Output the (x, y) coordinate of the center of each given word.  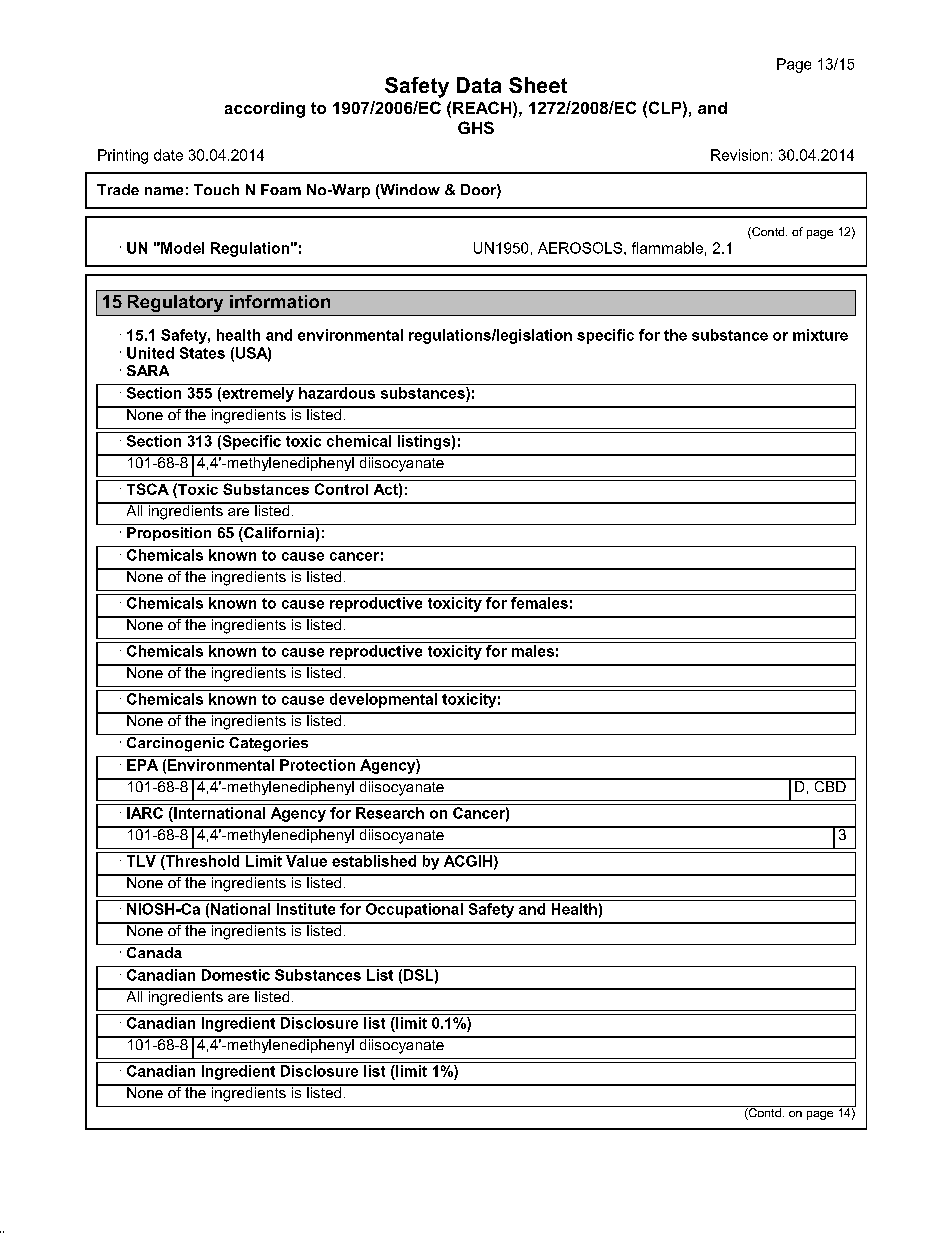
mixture (820, 335)
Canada (154, 951)
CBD (830, 785)
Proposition (169, 534)
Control (341, 489)
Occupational (414, 910)
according (265, 110)
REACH (482, 107)
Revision (739, 155)
